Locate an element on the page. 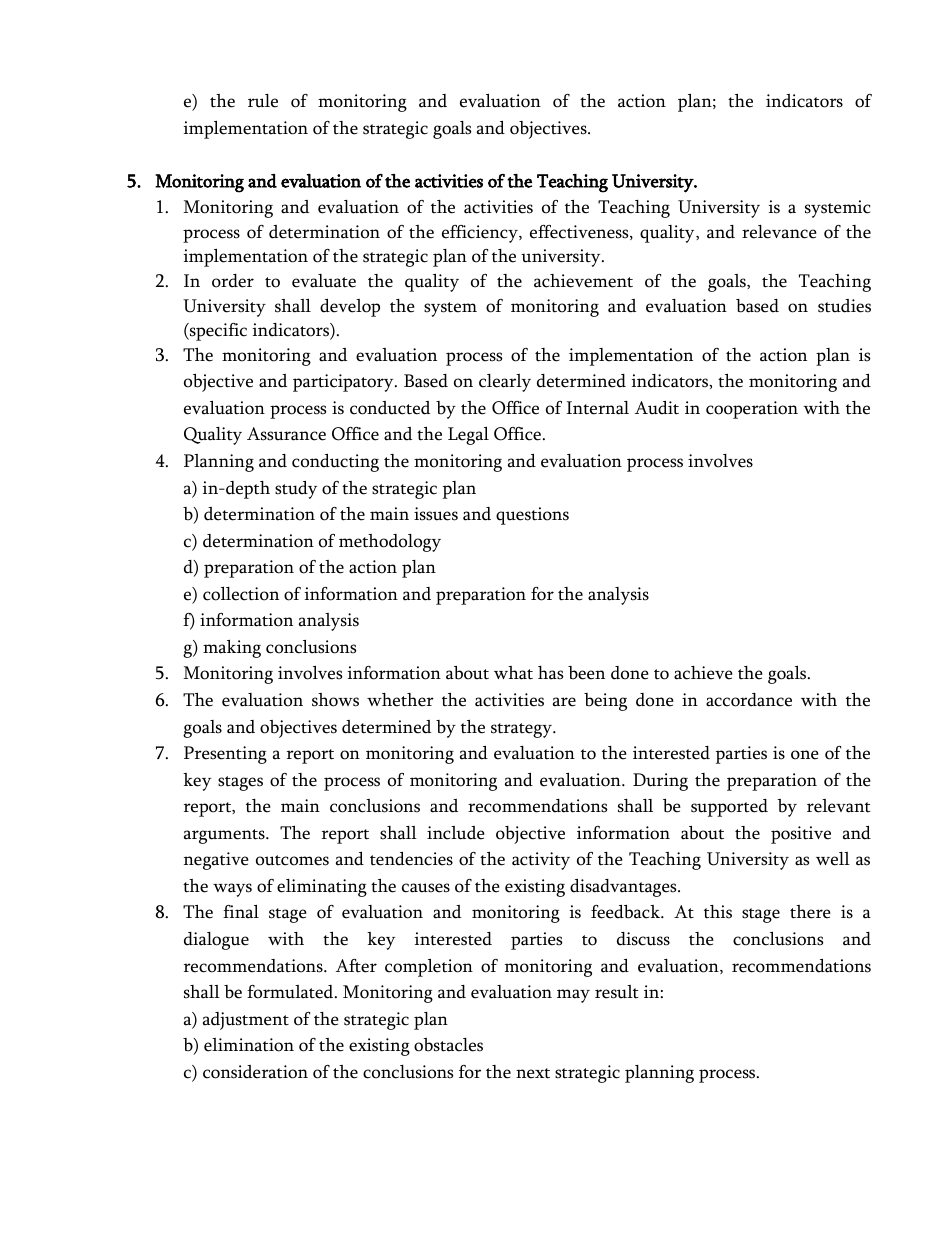  rule is located at coordinates (263, 101).
